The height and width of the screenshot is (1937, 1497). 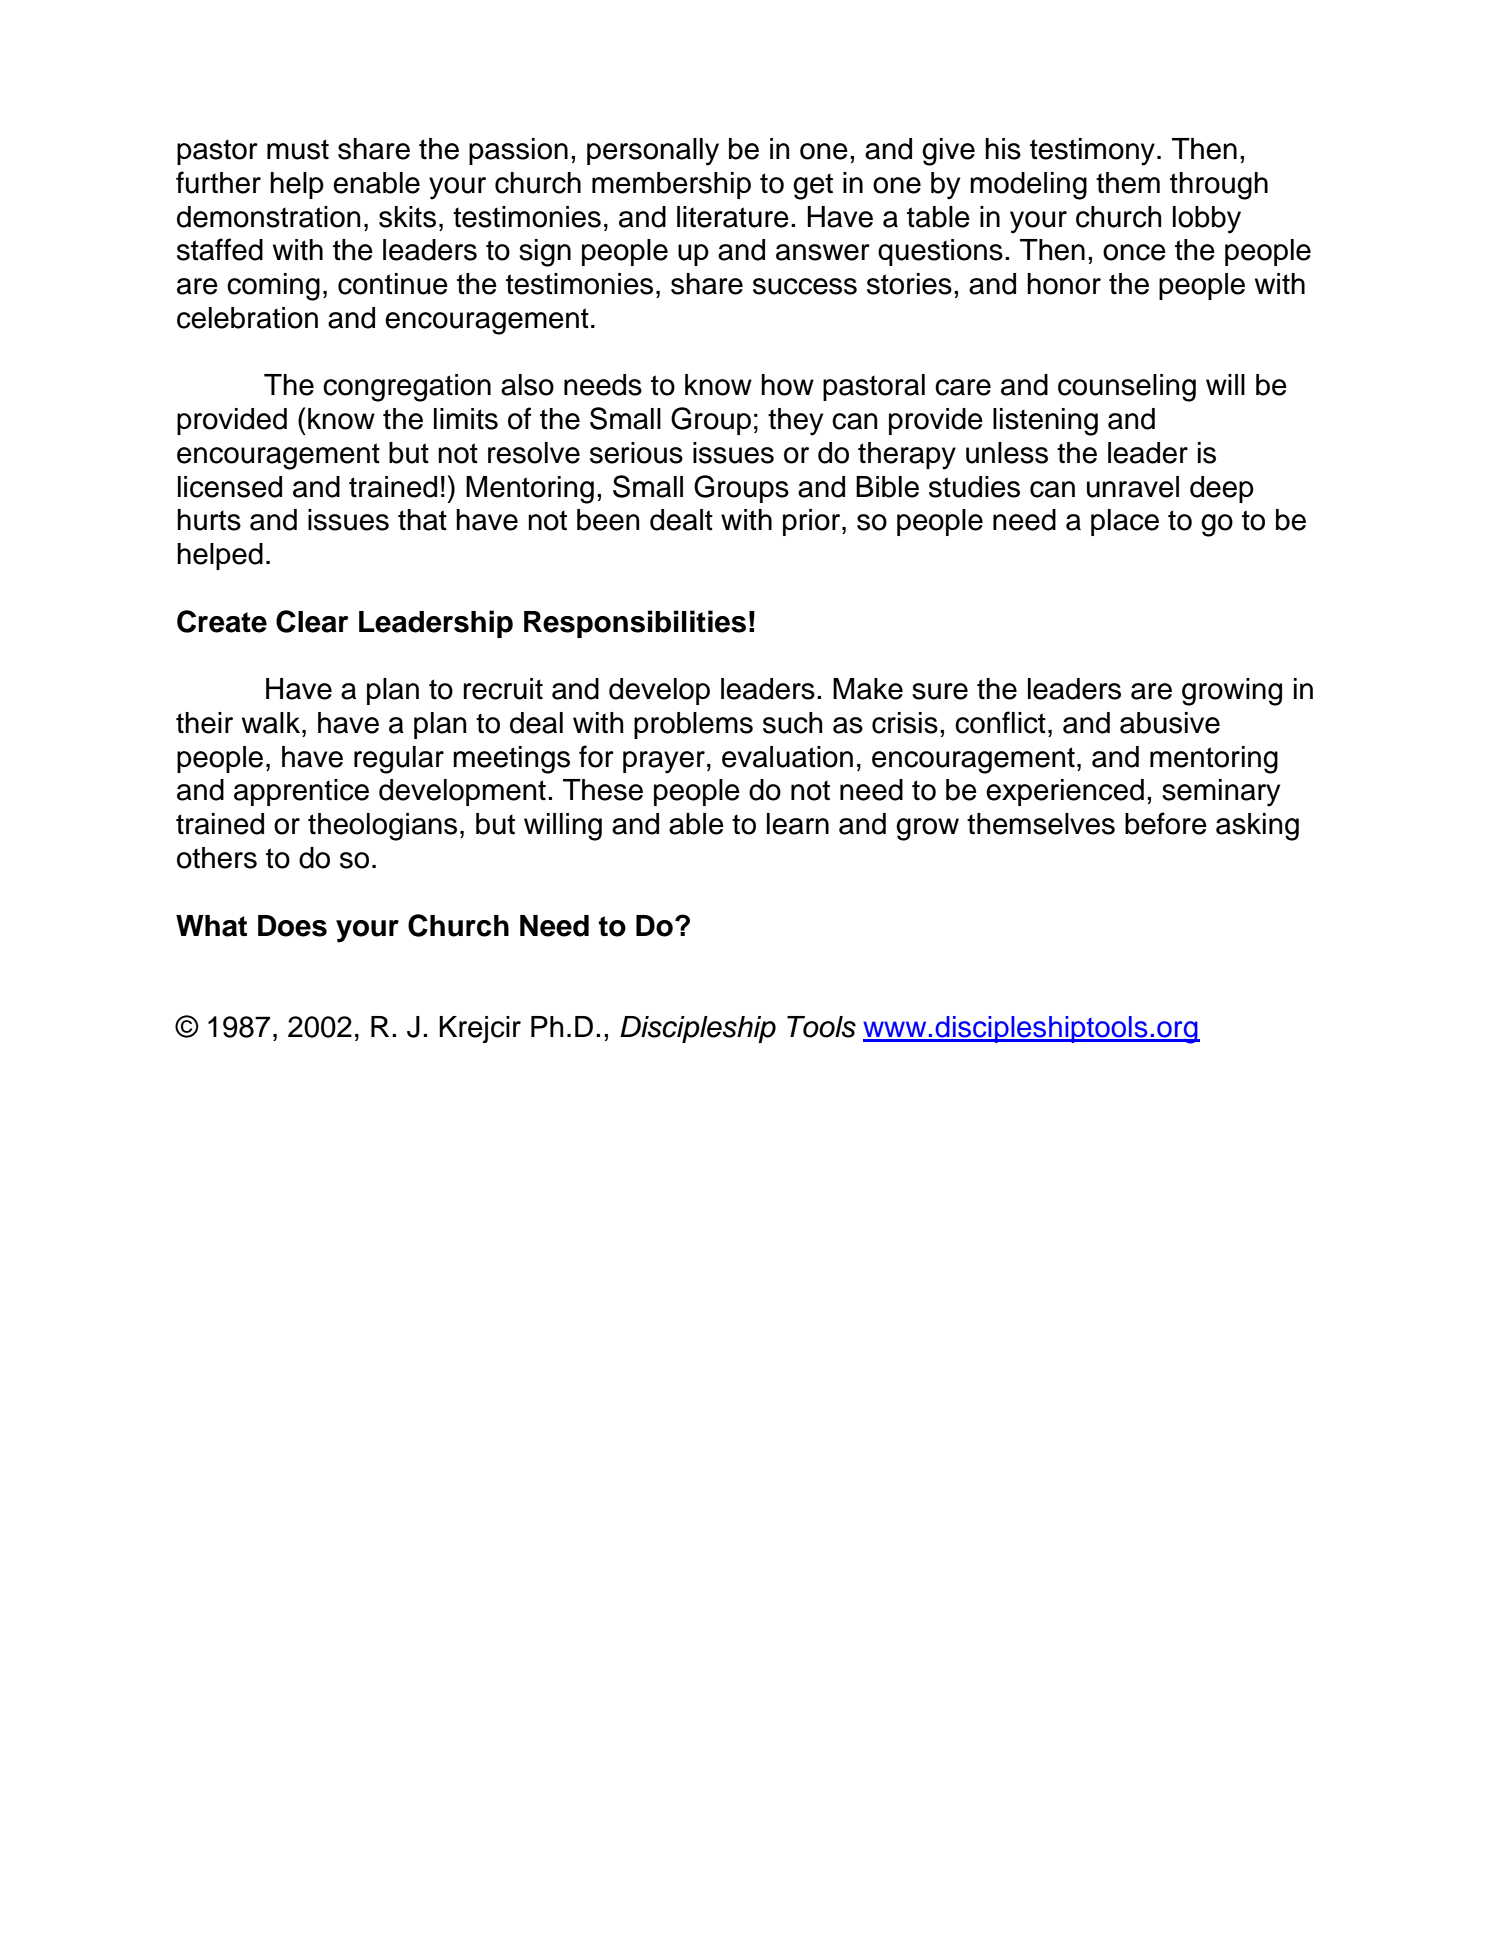 I want to click on Responsibilities, so click(x=635, y=624).
